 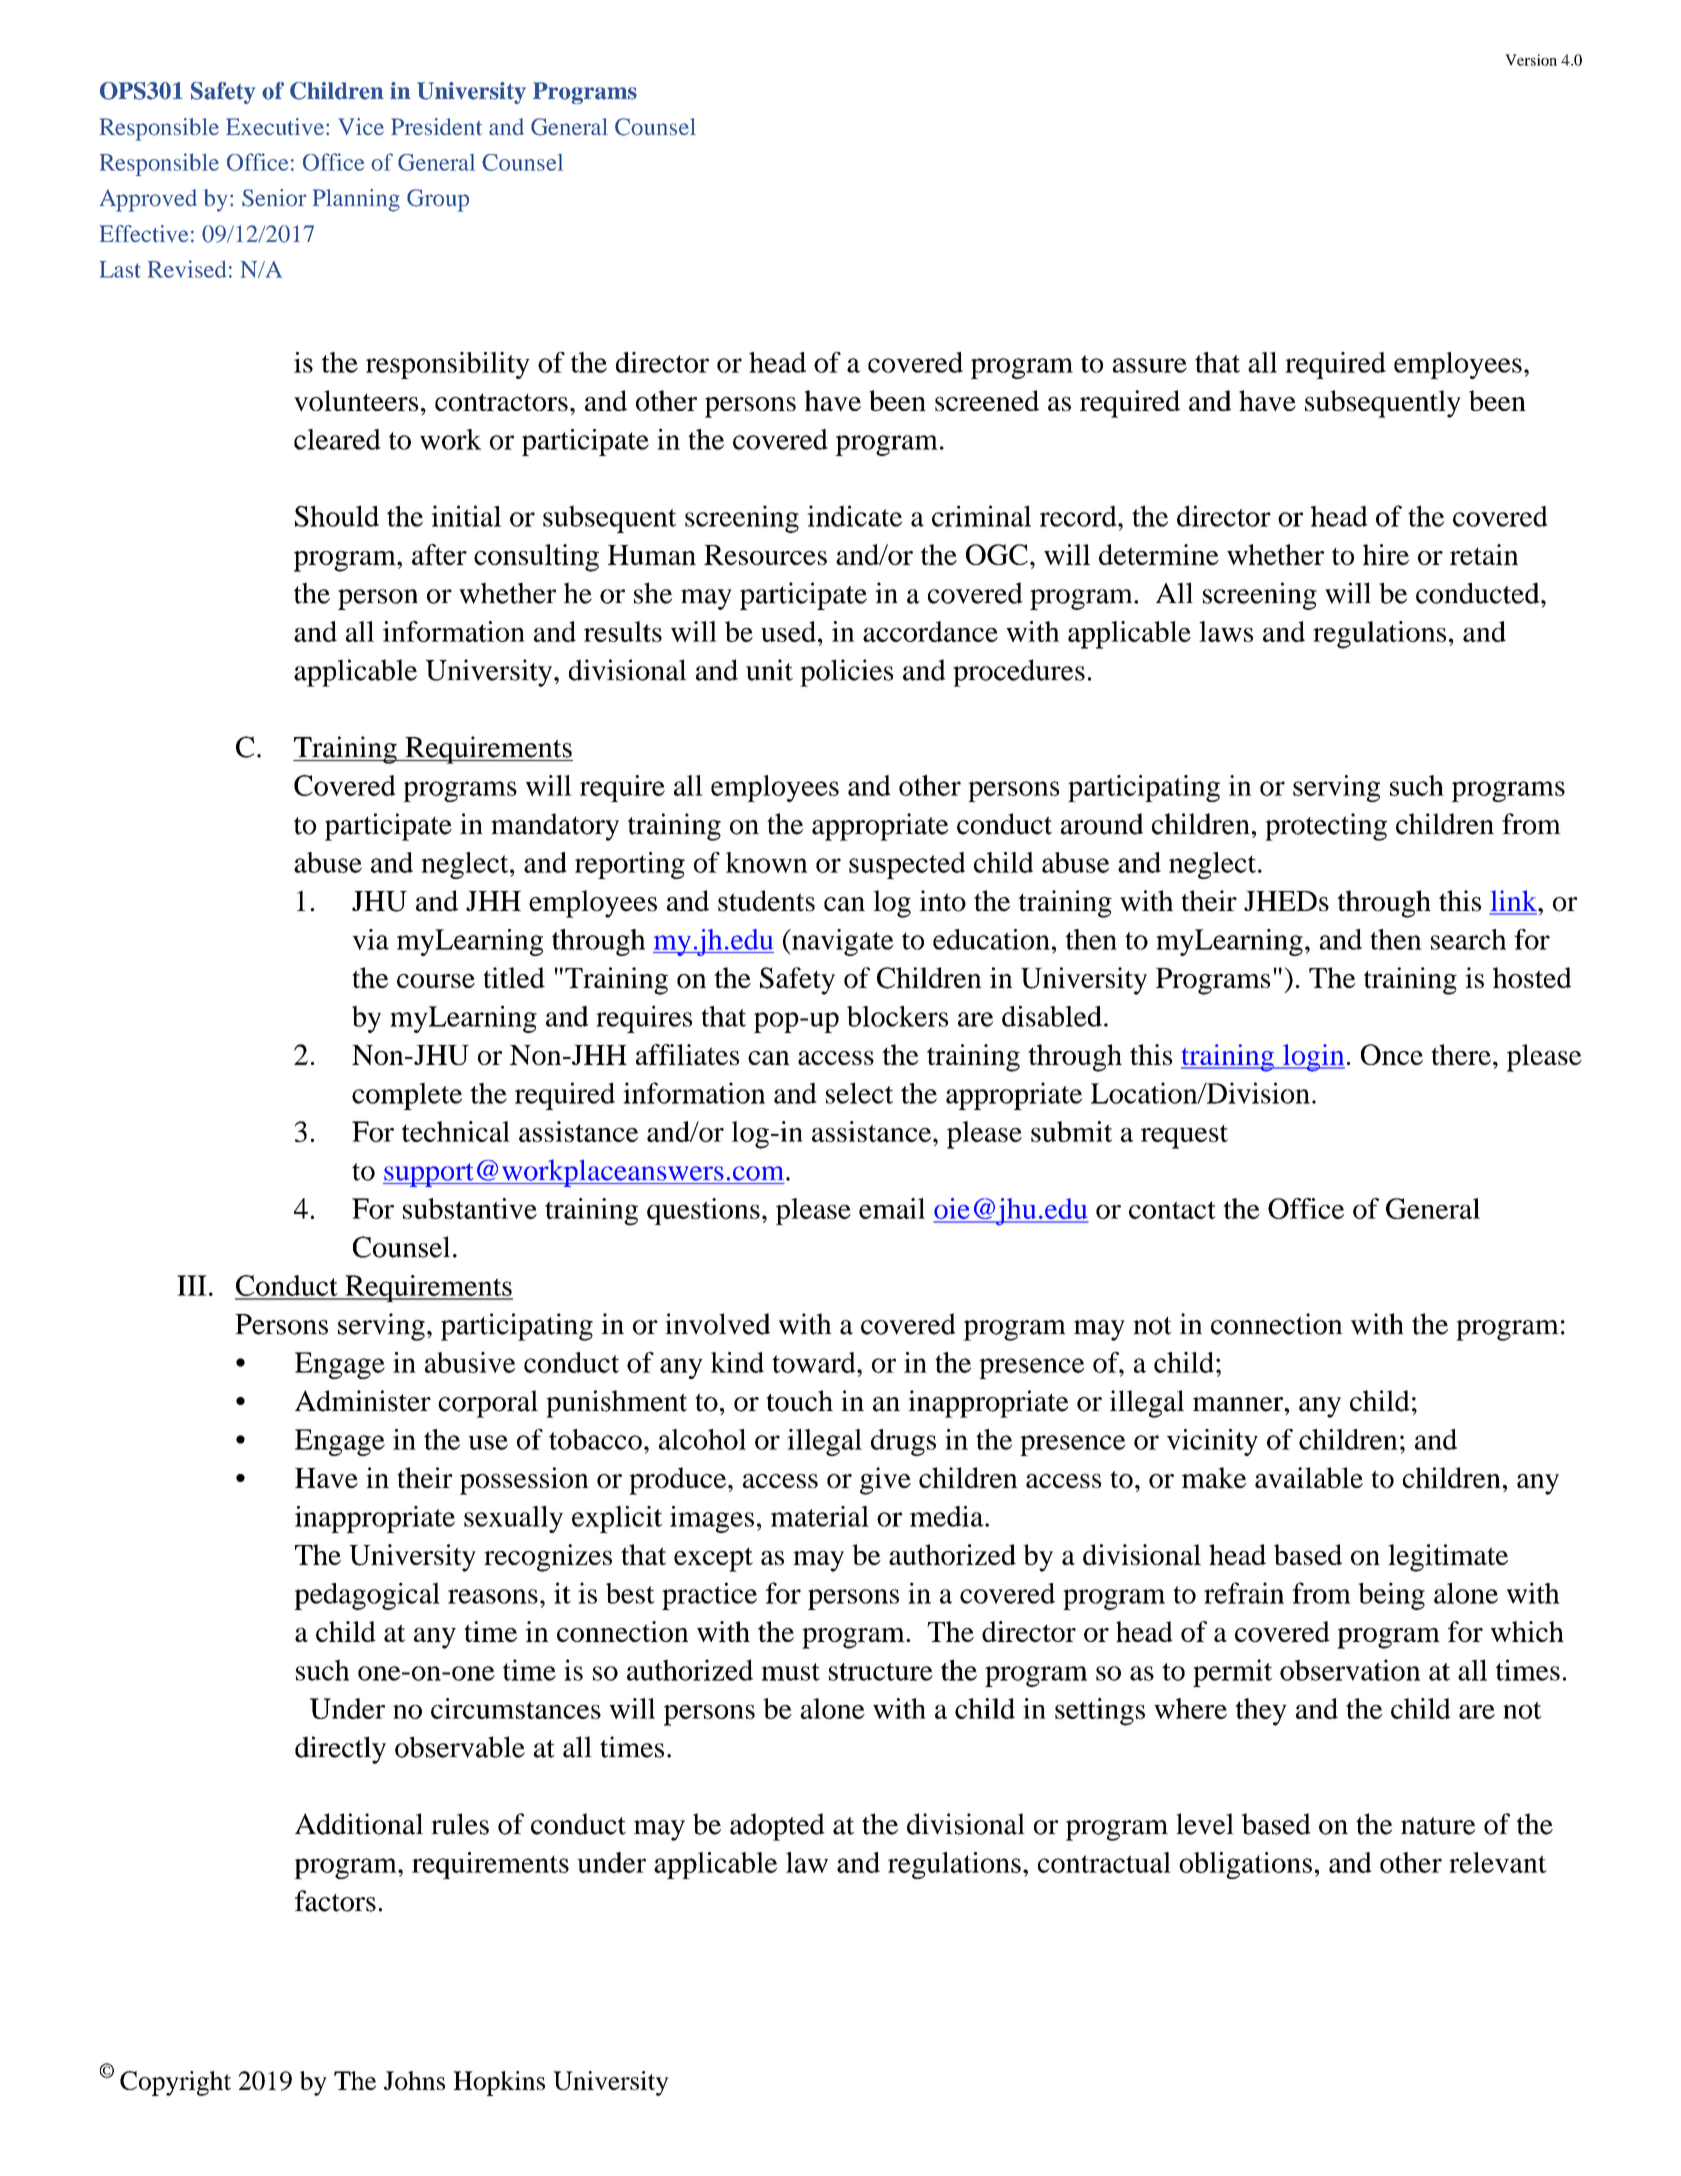 What do you see at coordinates (436, 127) in the screenshot?
I see `President` at bounding box center [436, 127].
